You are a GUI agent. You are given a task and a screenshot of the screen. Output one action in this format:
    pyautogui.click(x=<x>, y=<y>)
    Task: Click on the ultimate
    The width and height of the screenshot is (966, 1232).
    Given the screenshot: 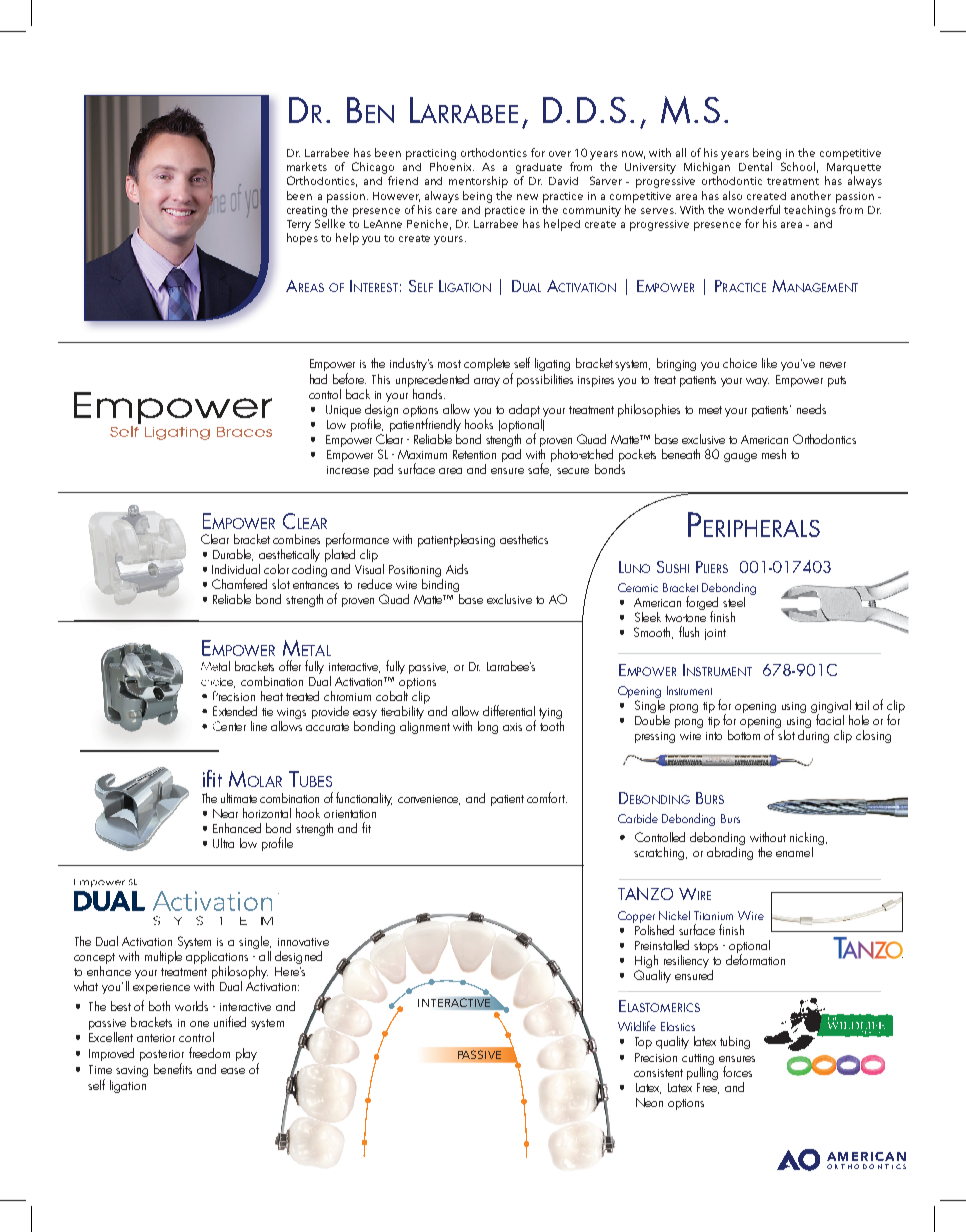 What is the action you would take?
    pyautogui.click(x=239, y=798)
